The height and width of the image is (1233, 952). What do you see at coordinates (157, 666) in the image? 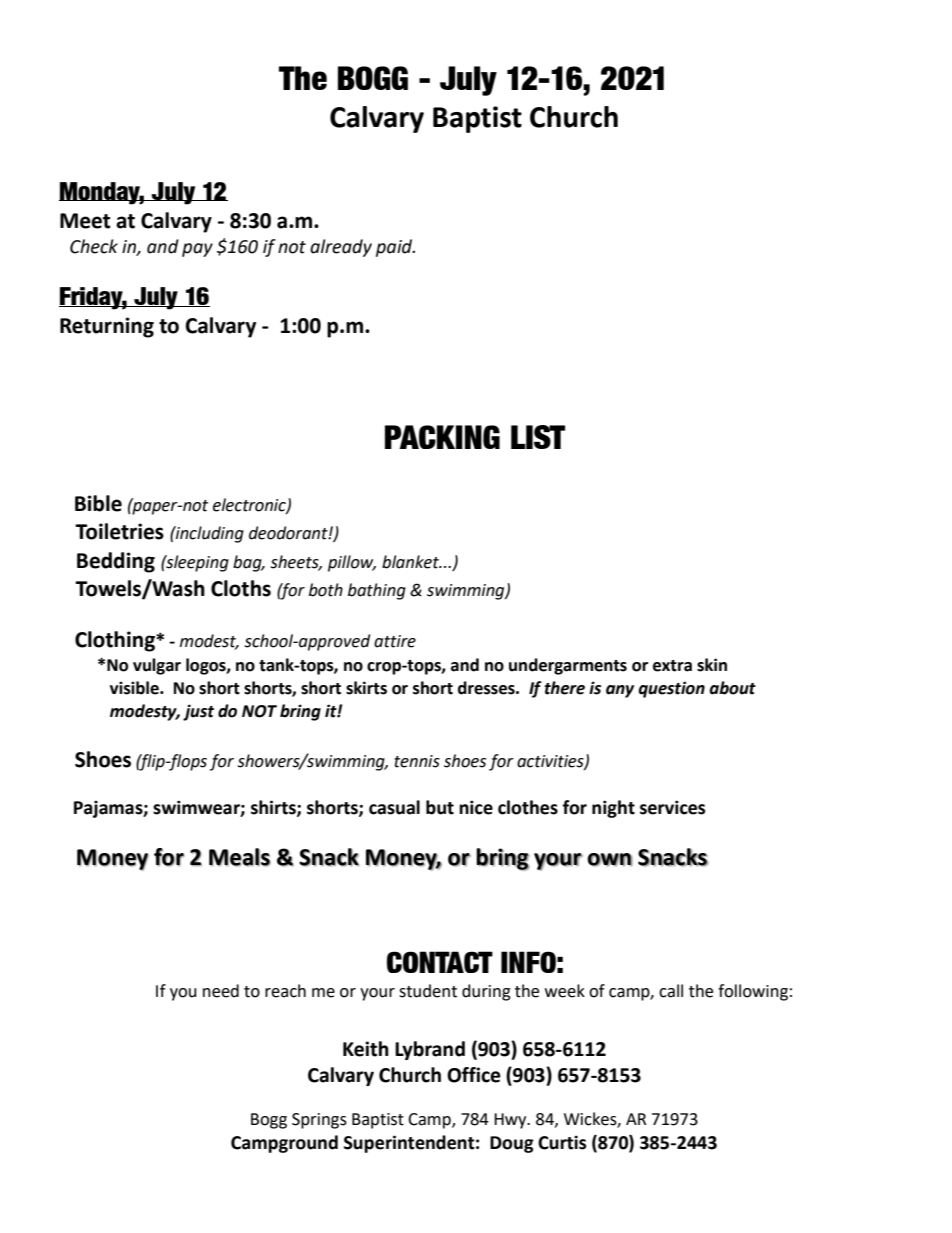
I see `vulgar` at bounding box center [157, 666].
